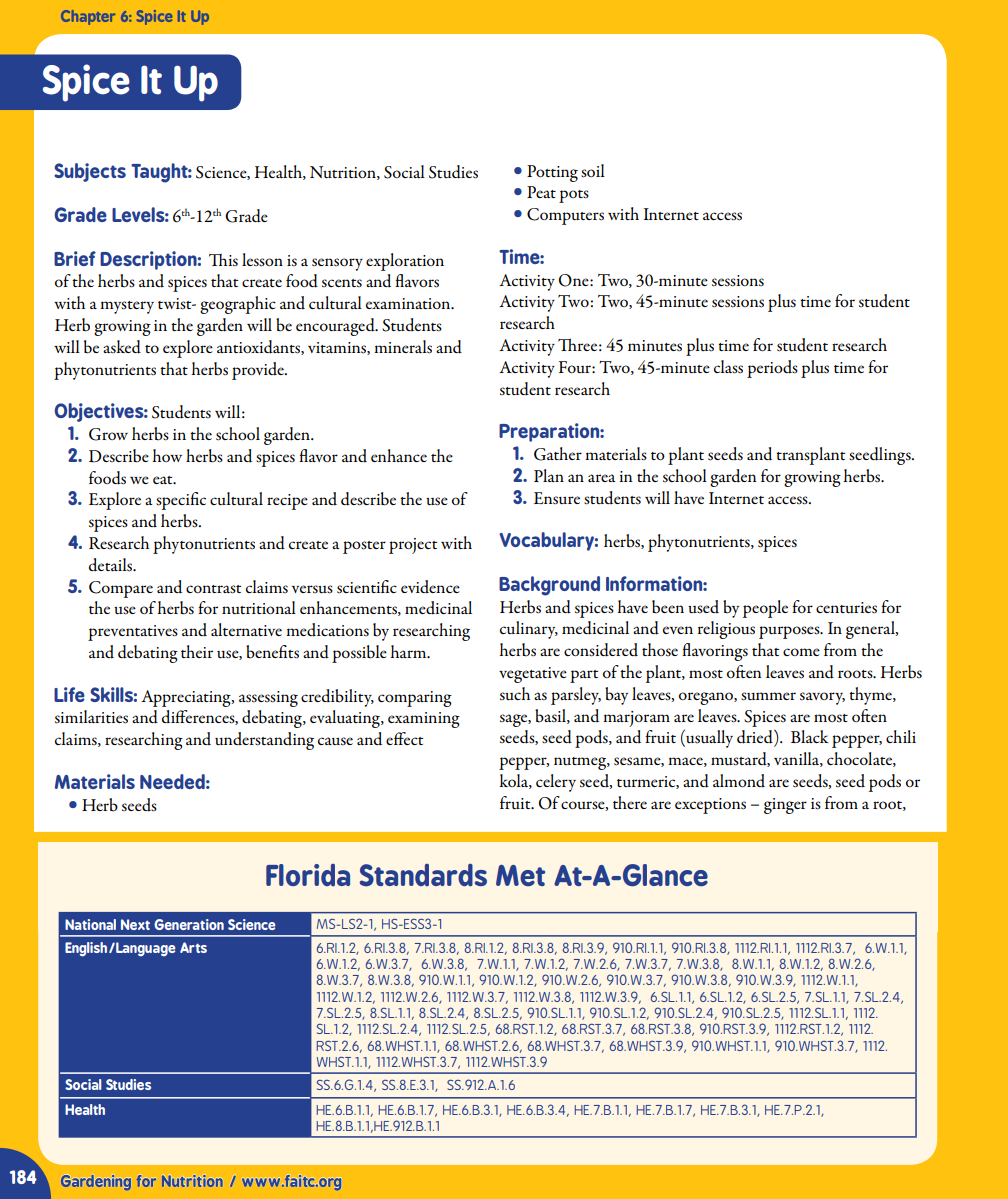 The image size is (1008, 1199). Describe the element at coordinates (181, 501) in the screenshot. I see `specific` at that location.
